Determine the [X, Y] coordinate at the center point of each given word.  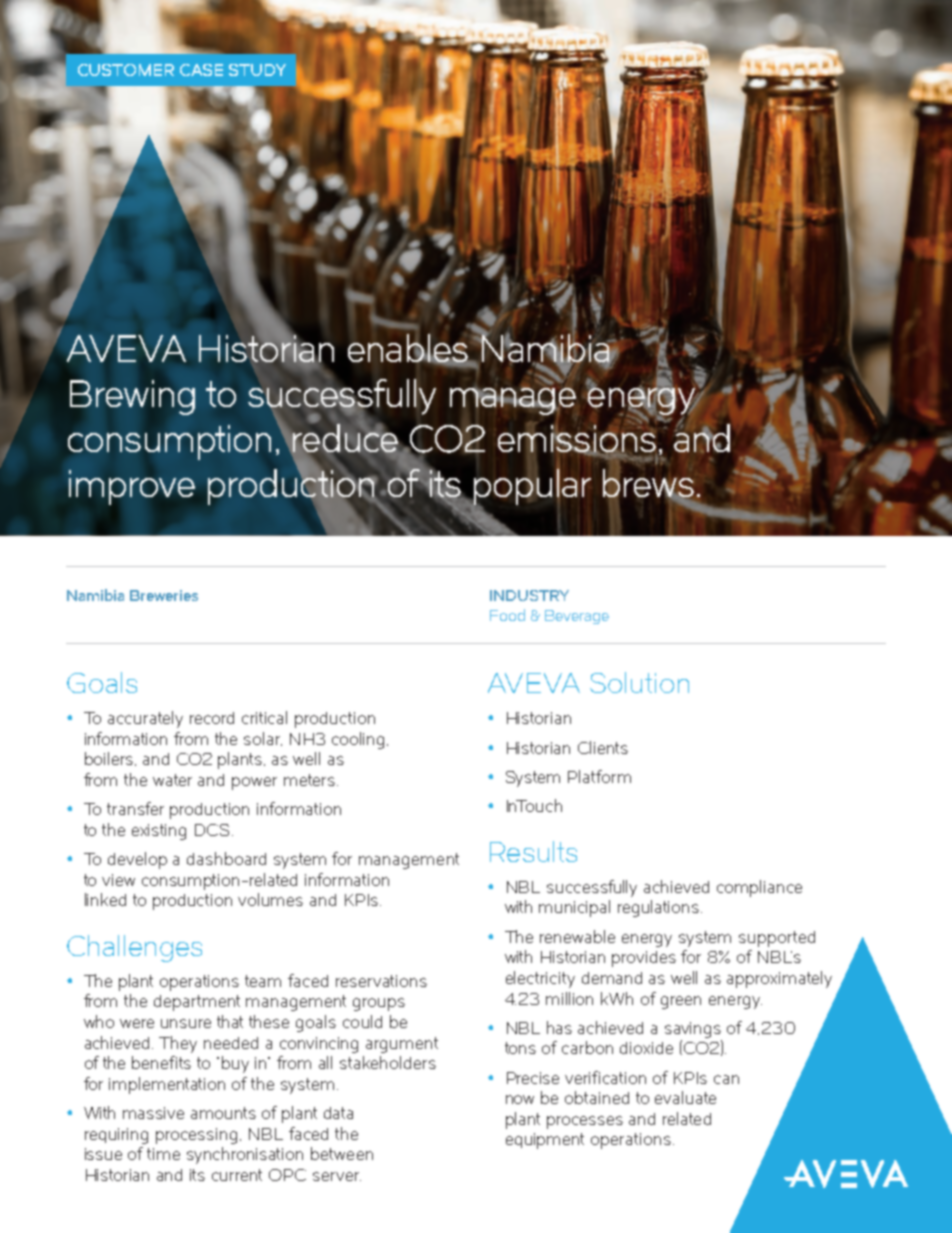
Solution [639, 682]
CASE [201, 70]
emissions [577, 439]
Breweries [164, 595]
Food [507, 615]
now [520, 1099]
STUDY [257, 70]
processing [196, 1136]
